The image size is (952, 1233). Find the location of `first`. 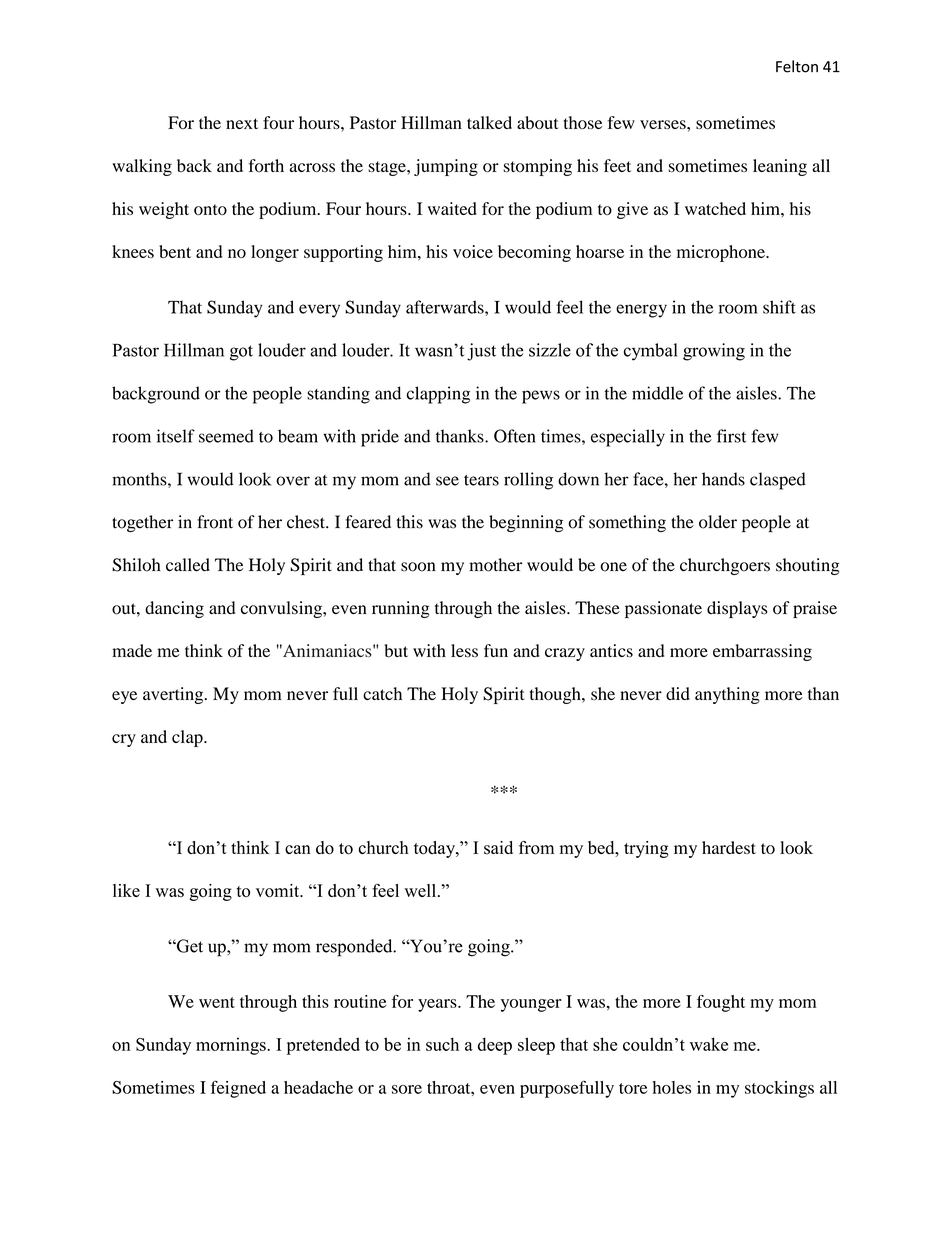

first is located at coordinates (731, 436).
